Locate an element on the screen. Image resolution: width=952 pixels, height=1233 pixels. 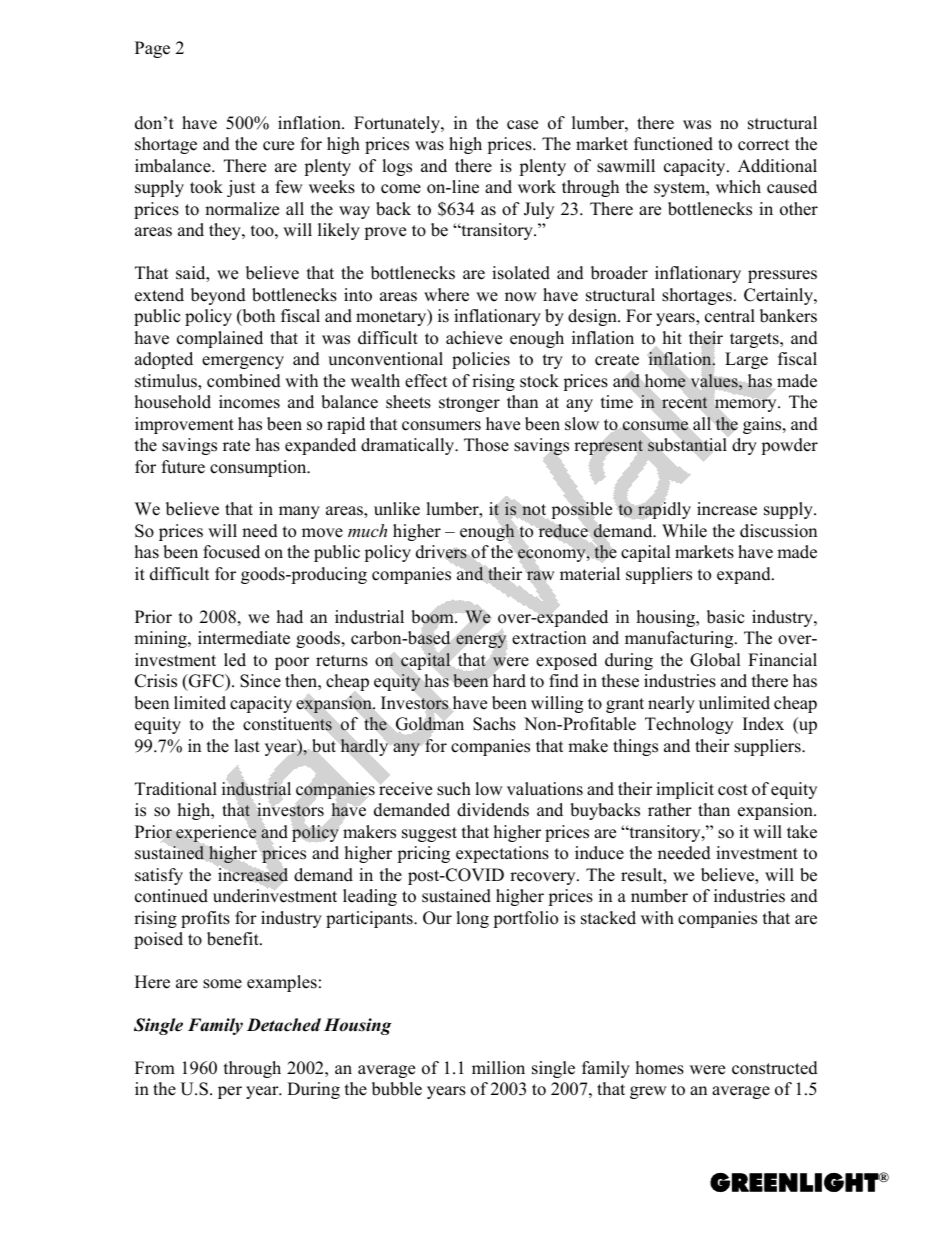
central is located at coordinates (730, 316).
